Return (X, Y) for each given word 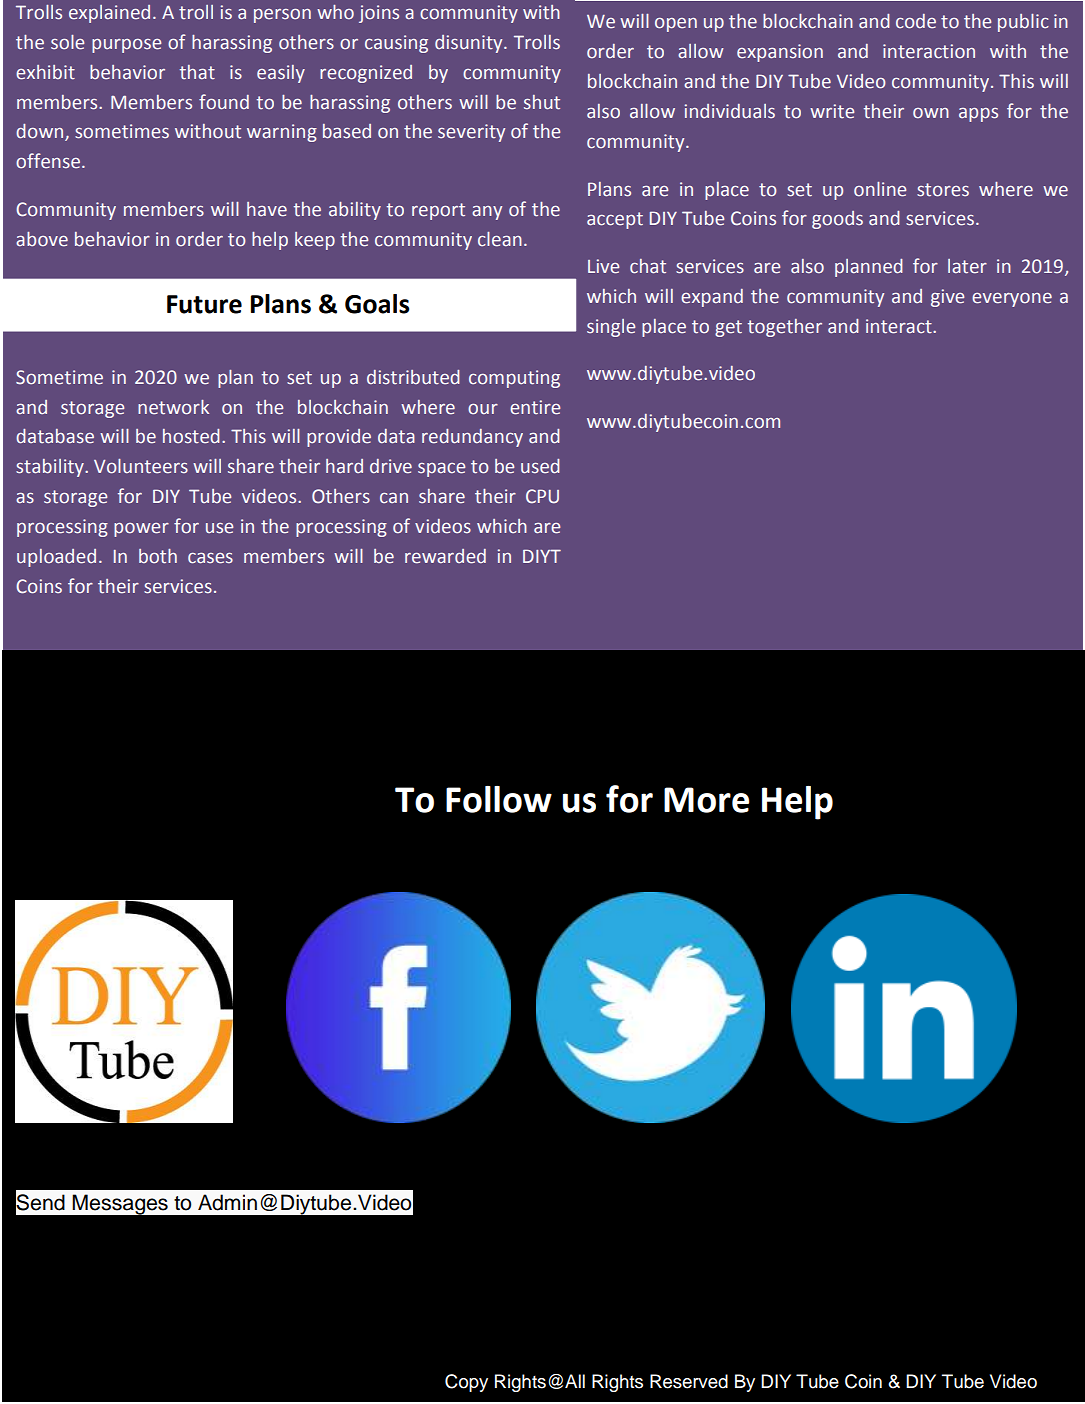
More (706, 800)
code (916, 21)
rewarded (445, 556)
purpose (126, 46)
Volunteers (141, 466)
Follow (499, 799)
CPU (542, 496)
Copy (466, 1383)
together (785, 328)
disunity (470, 44)
